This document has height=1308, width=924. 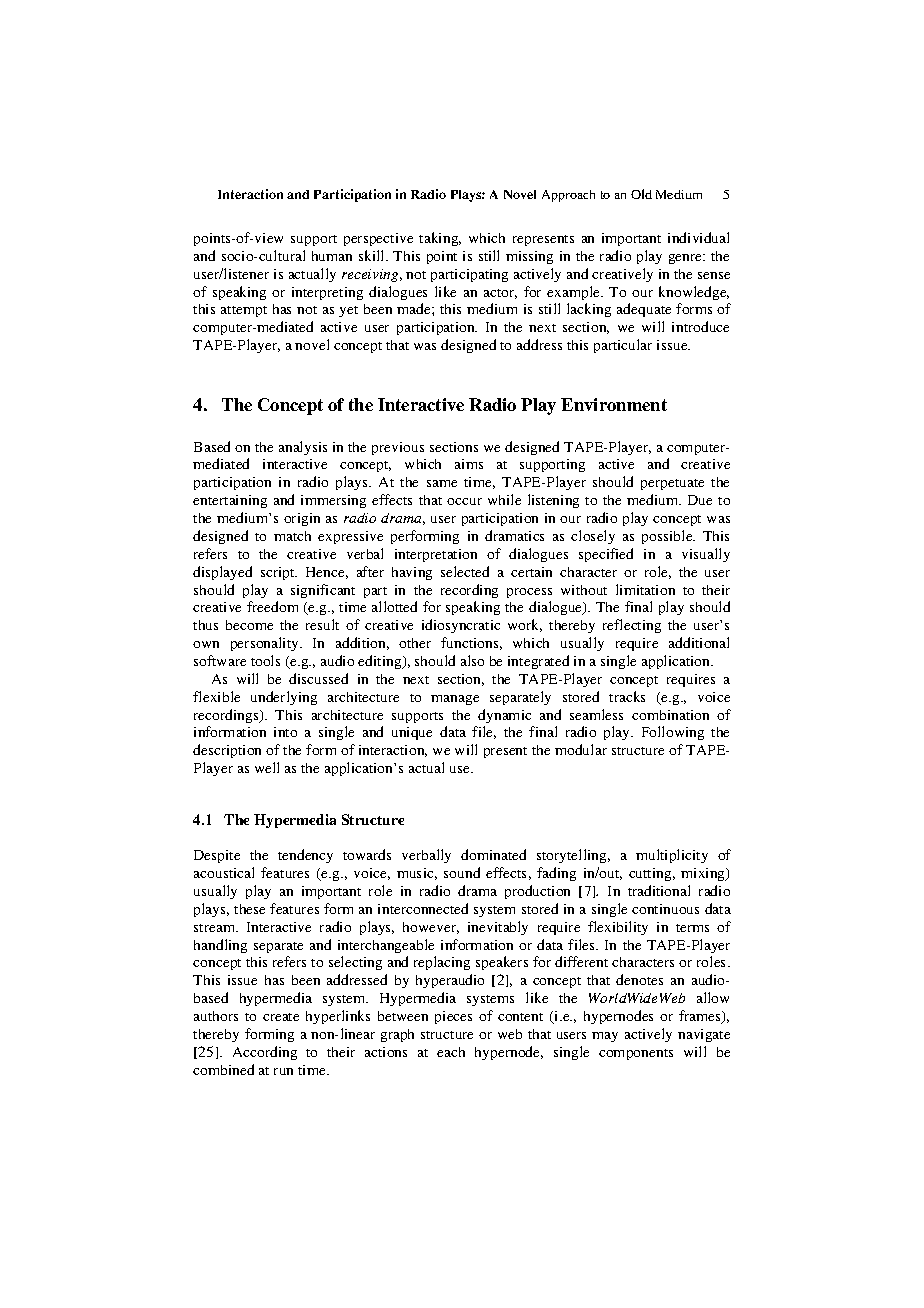 I want to click on According, so click(x=265, y=1053).
